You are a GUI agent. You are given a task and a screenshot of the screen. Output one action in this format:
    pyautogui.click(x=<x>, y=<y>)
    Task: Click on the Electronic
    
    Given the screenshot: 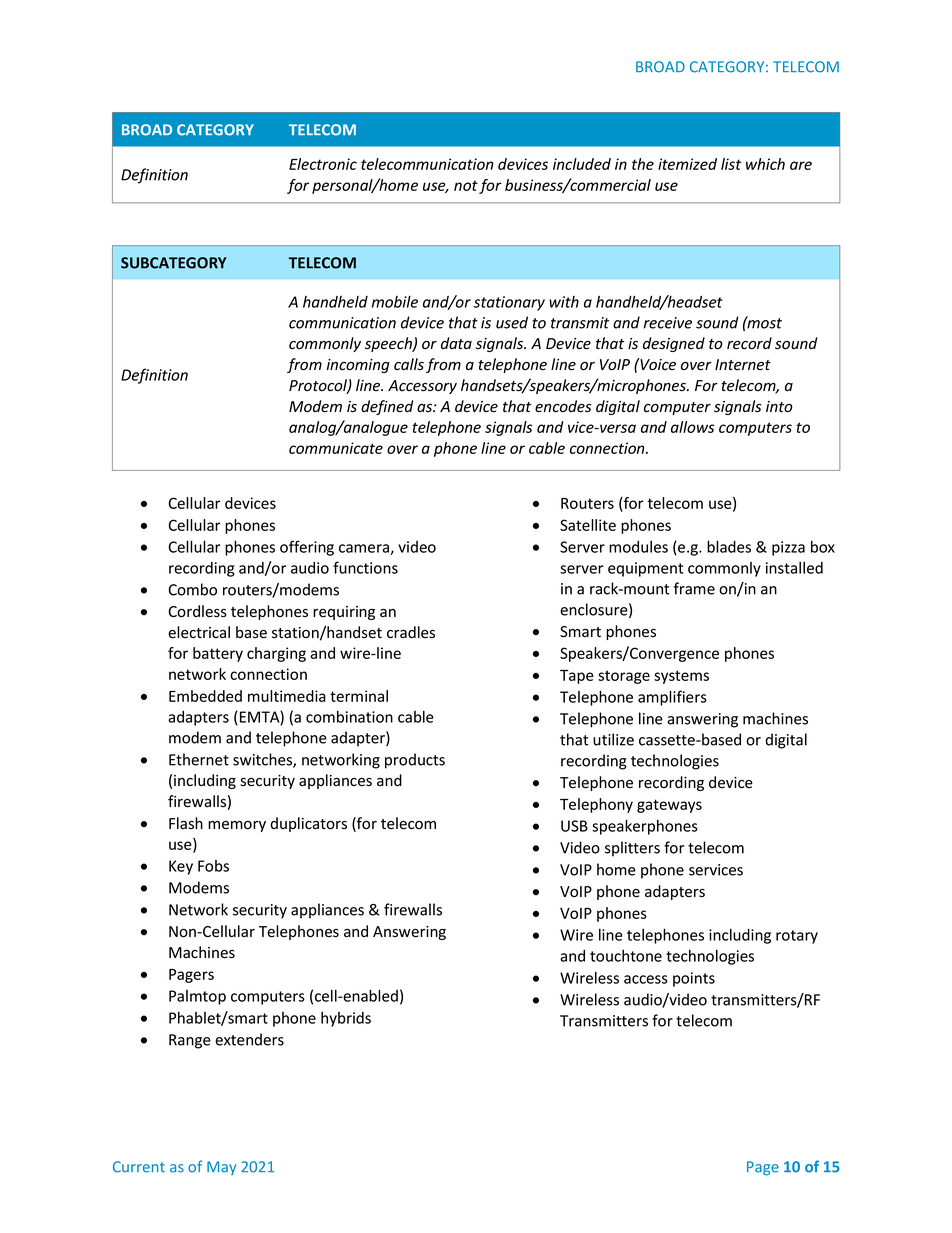 What is the action you would take?
    pyautogui.click(x=323, y=164)
